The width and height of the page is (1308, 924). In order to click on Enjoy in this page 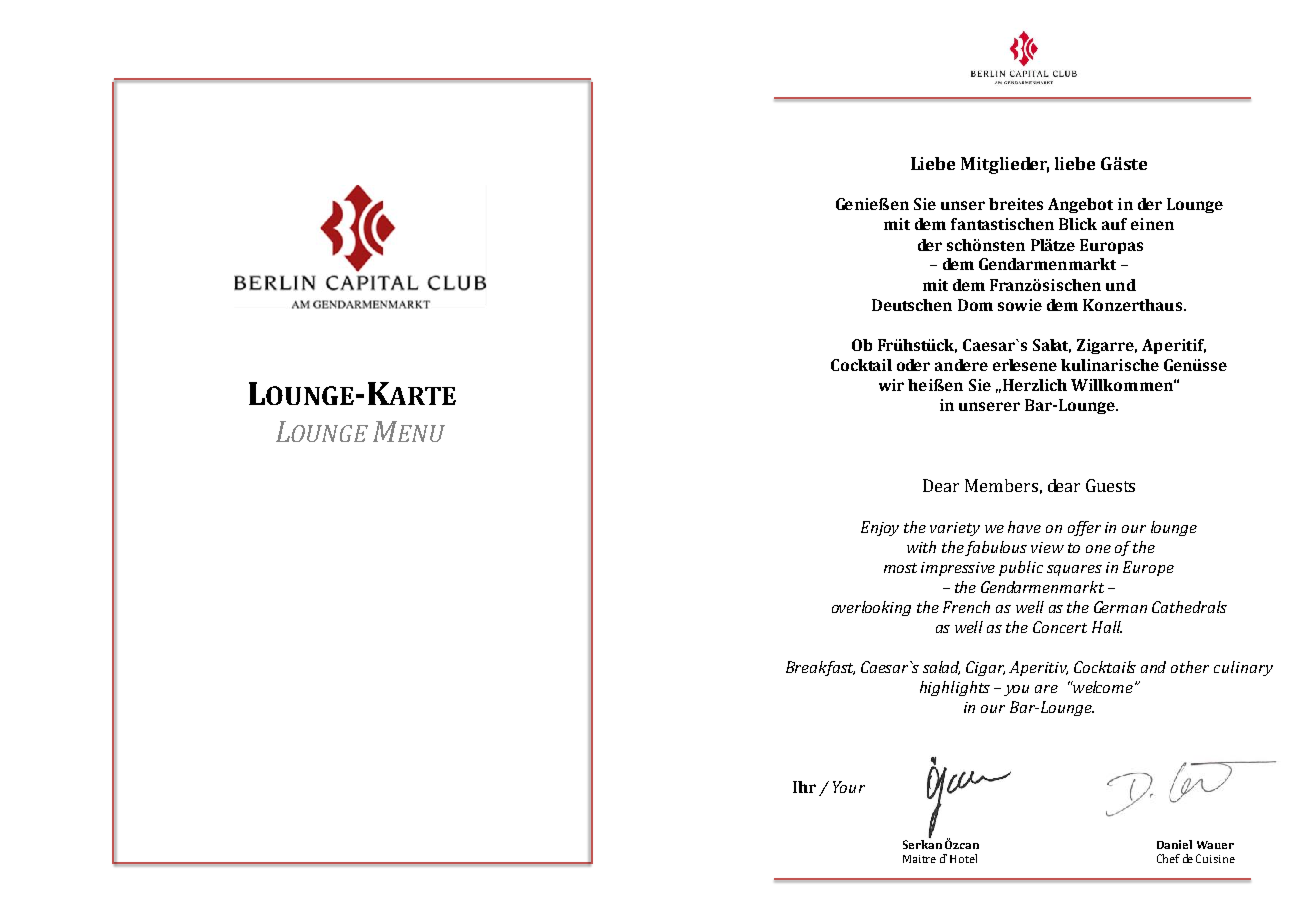, I will do `click(880, 528)`.
